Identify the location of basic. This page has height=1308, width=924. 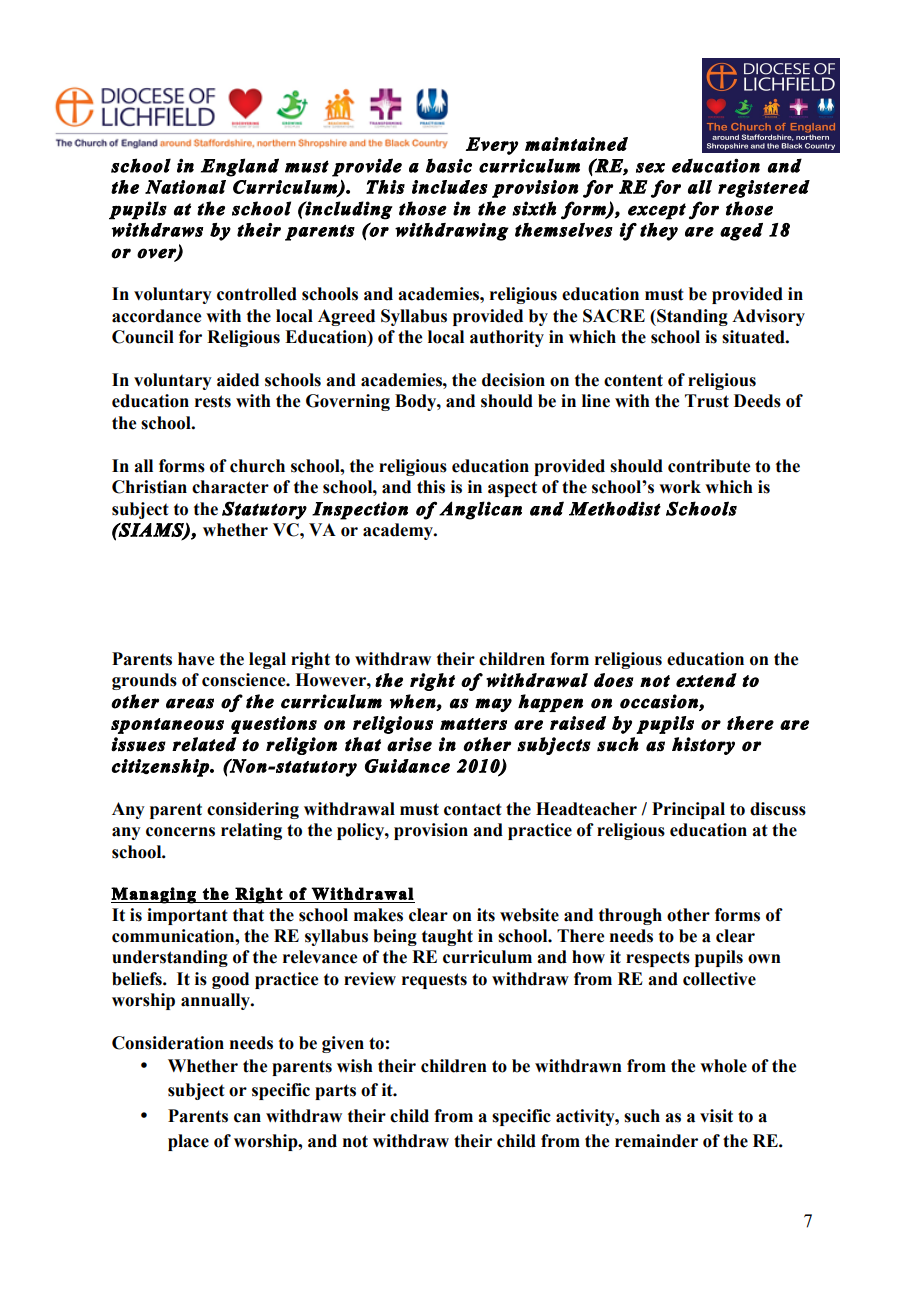
(449, 165).
